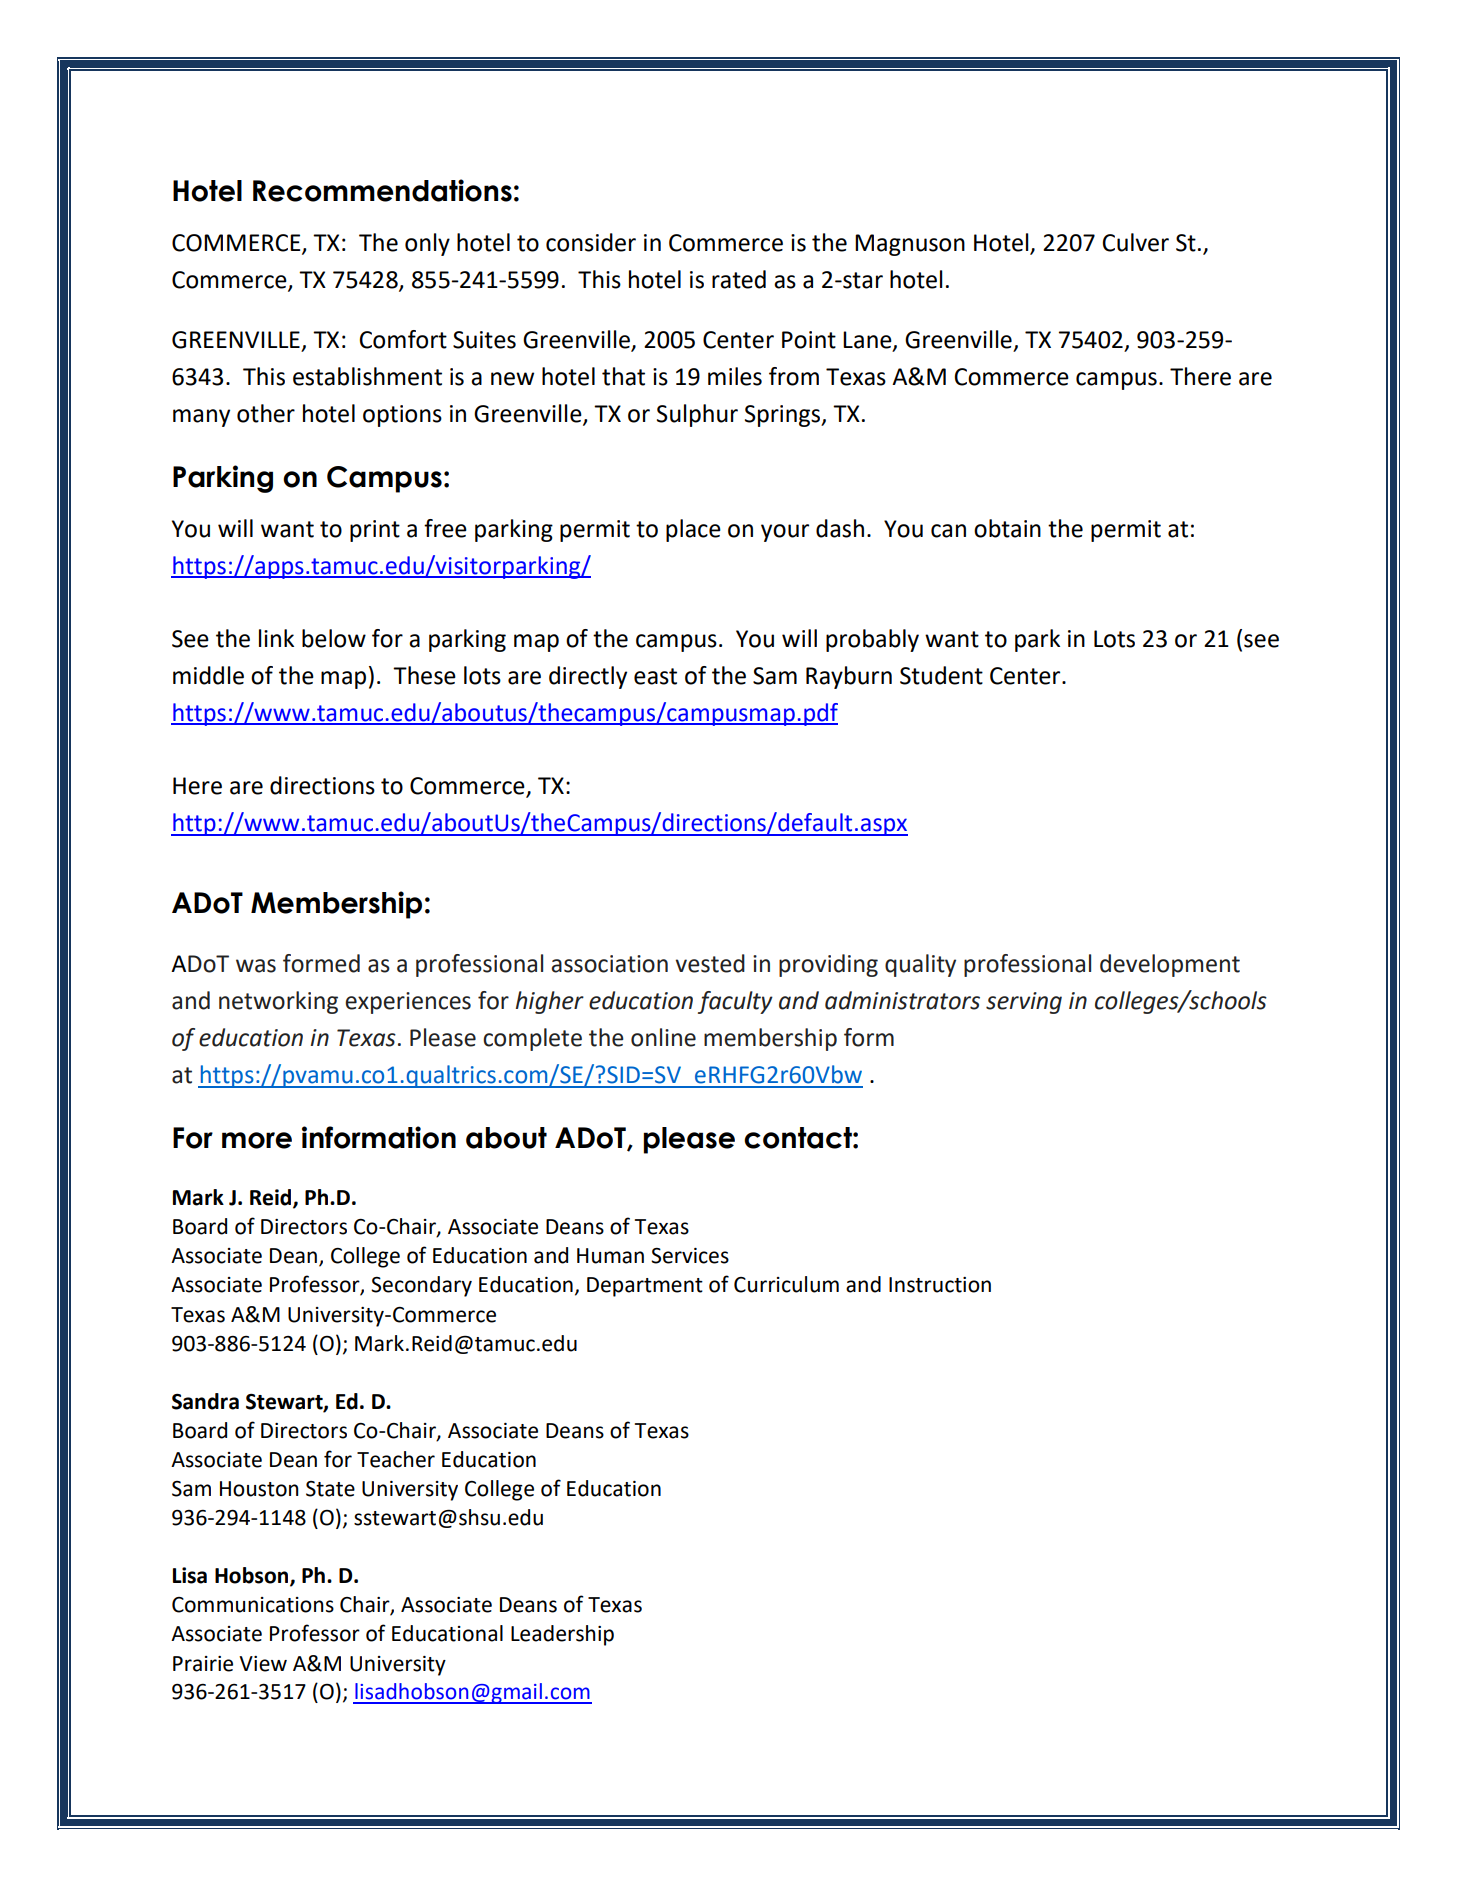 This document has width=1457, height=1886. What do you see at coordinates (693, 530) in the document?
I see `place` at bounding box center [693, 530].
